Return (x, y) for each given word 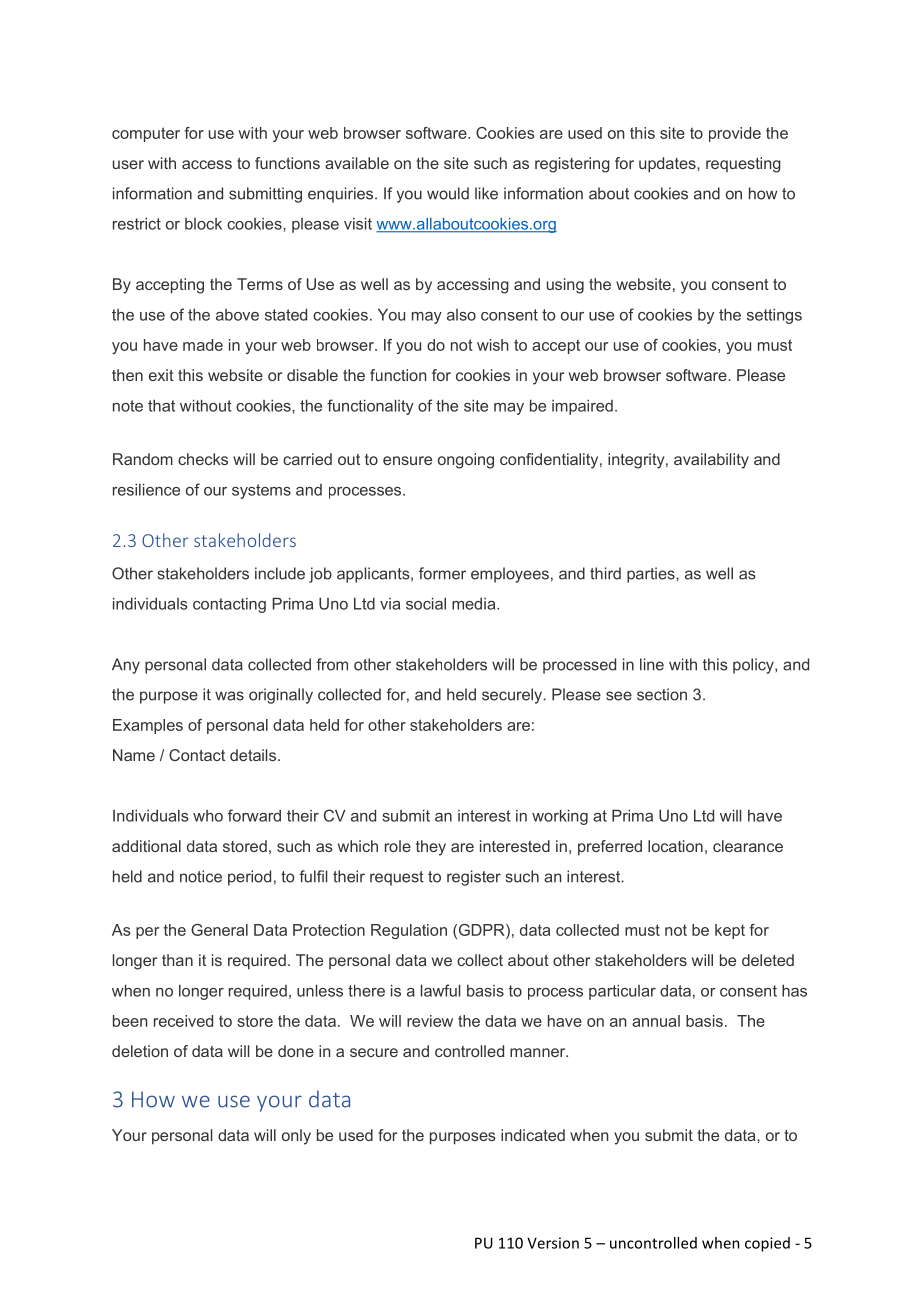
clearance (748, 846)
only (296, 1137)
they (431, 848)
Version (553, 1243)
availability (711, 461)
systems (261, 491)
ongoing (466, 461)
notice (201, 876)
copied (767, 1244)
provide (735, 134)
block (203, 224)
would (448, 193)
